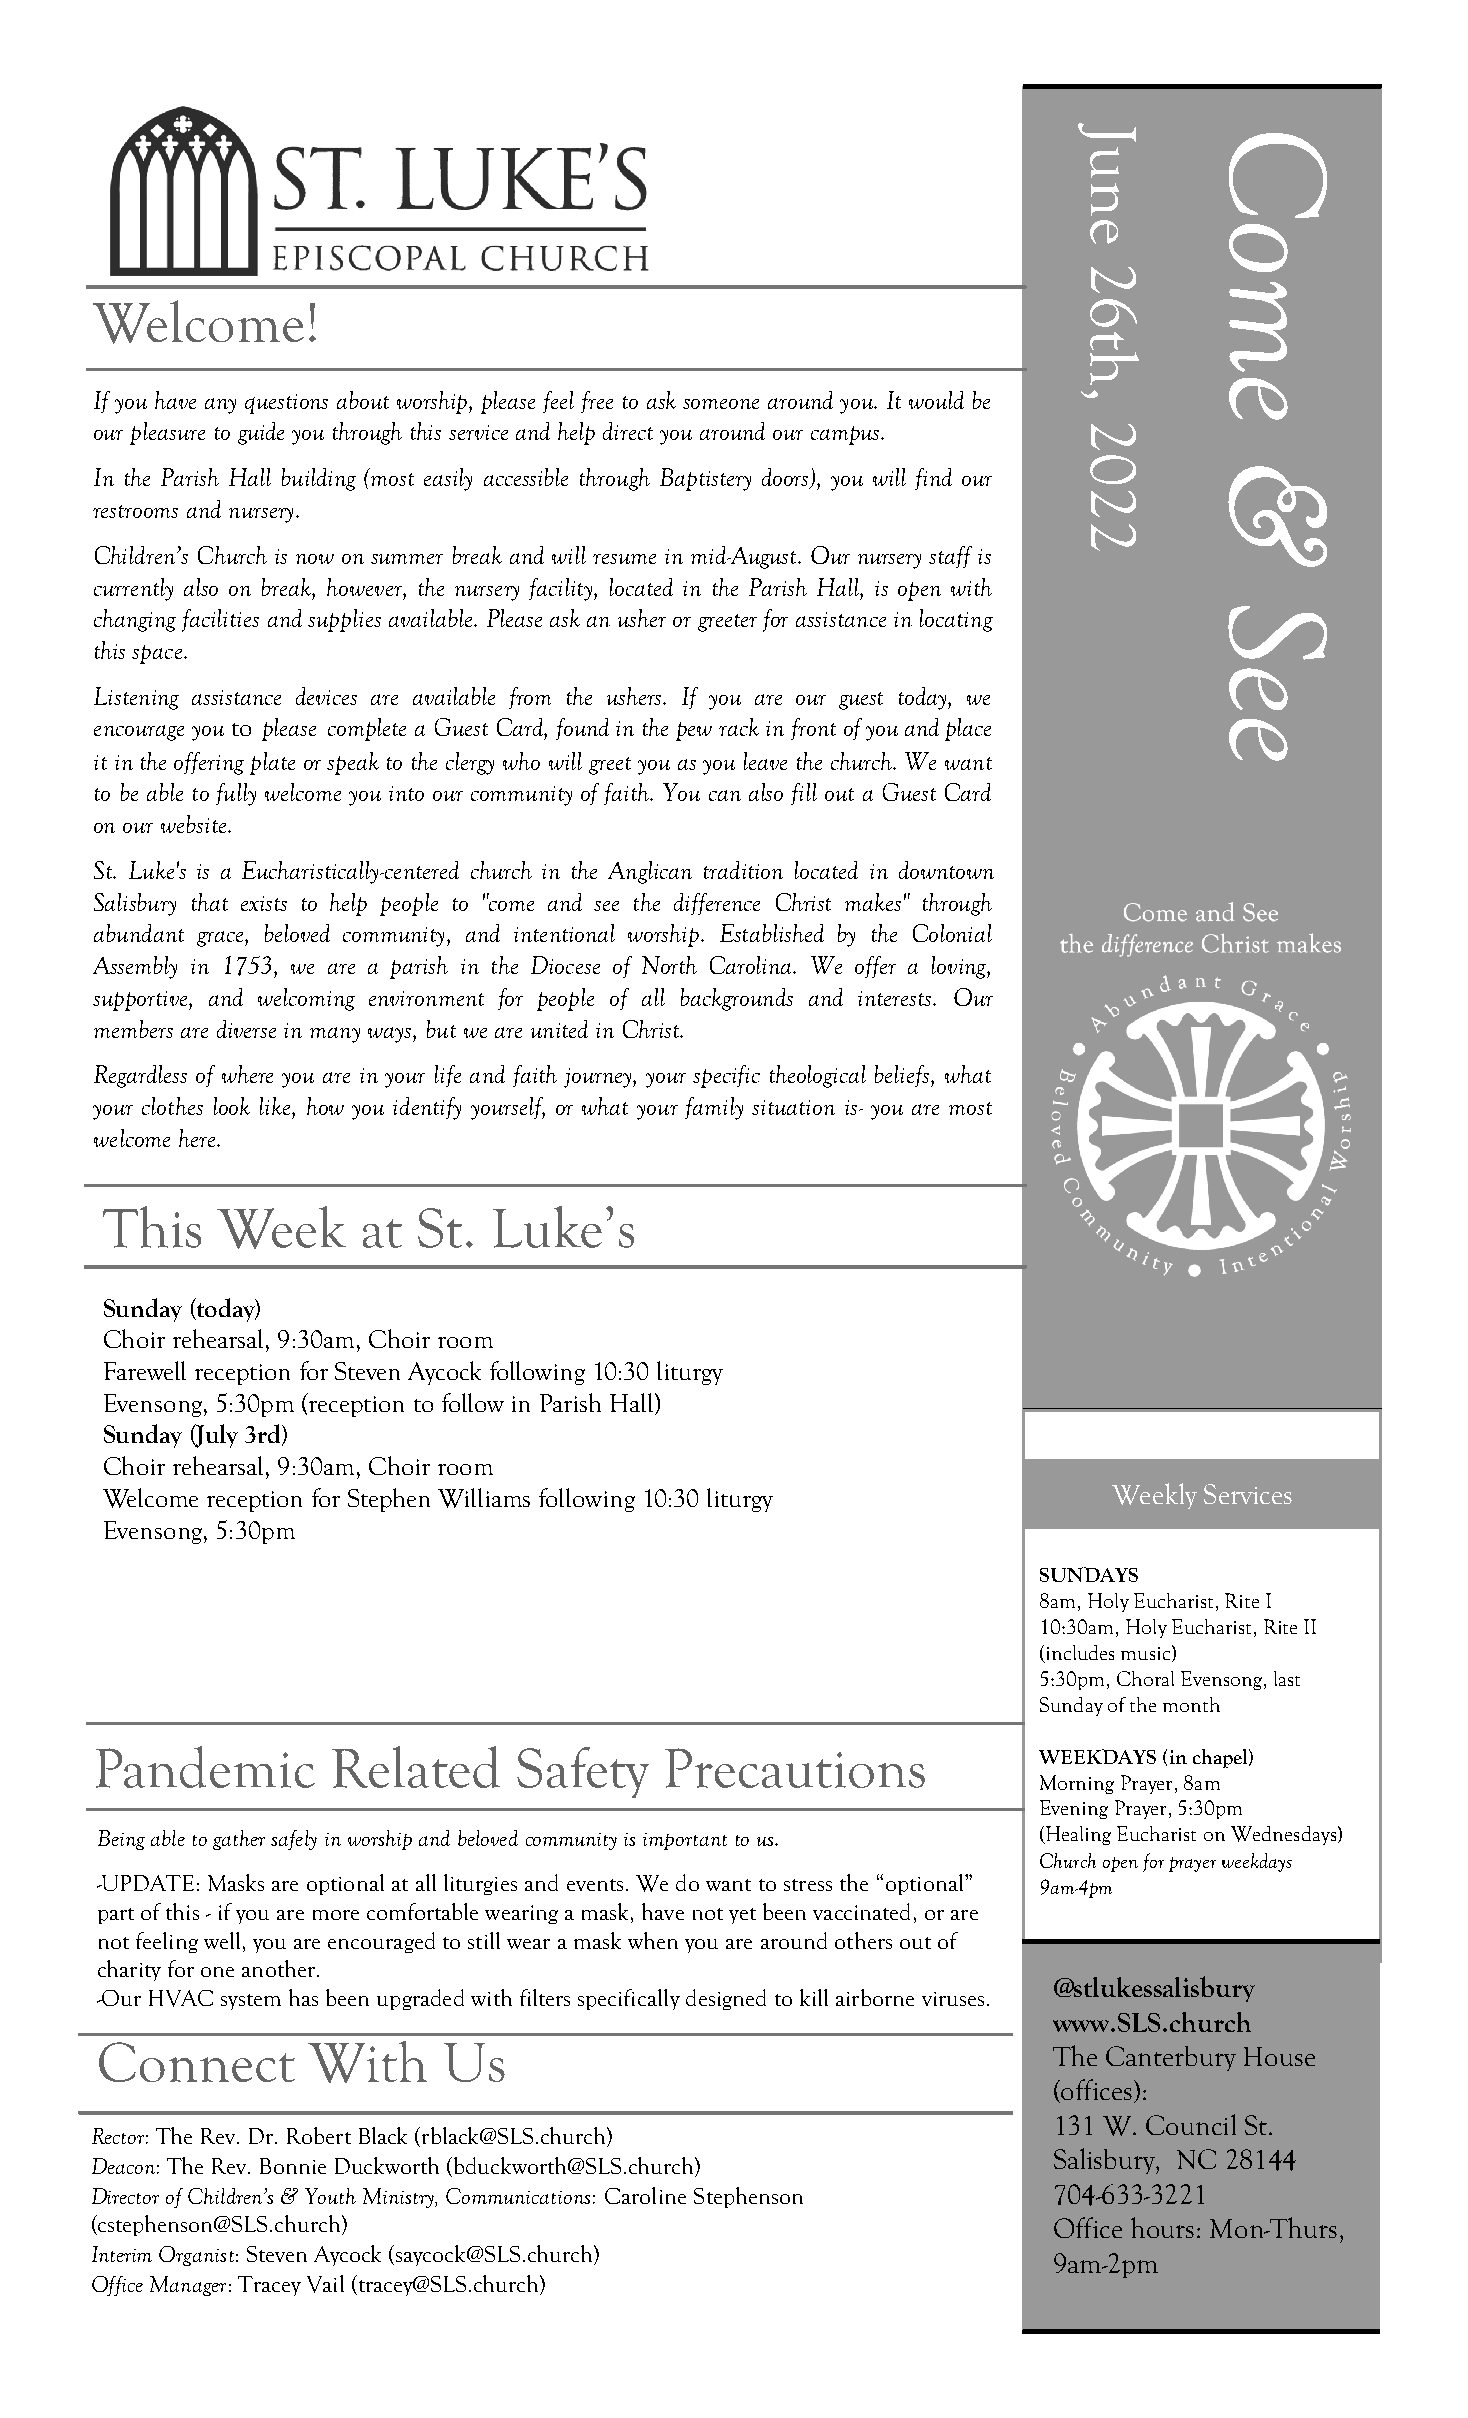 The width and height of the screenshot is (1468, 2418). I want to click on Choral, so click(1145, 1678).
